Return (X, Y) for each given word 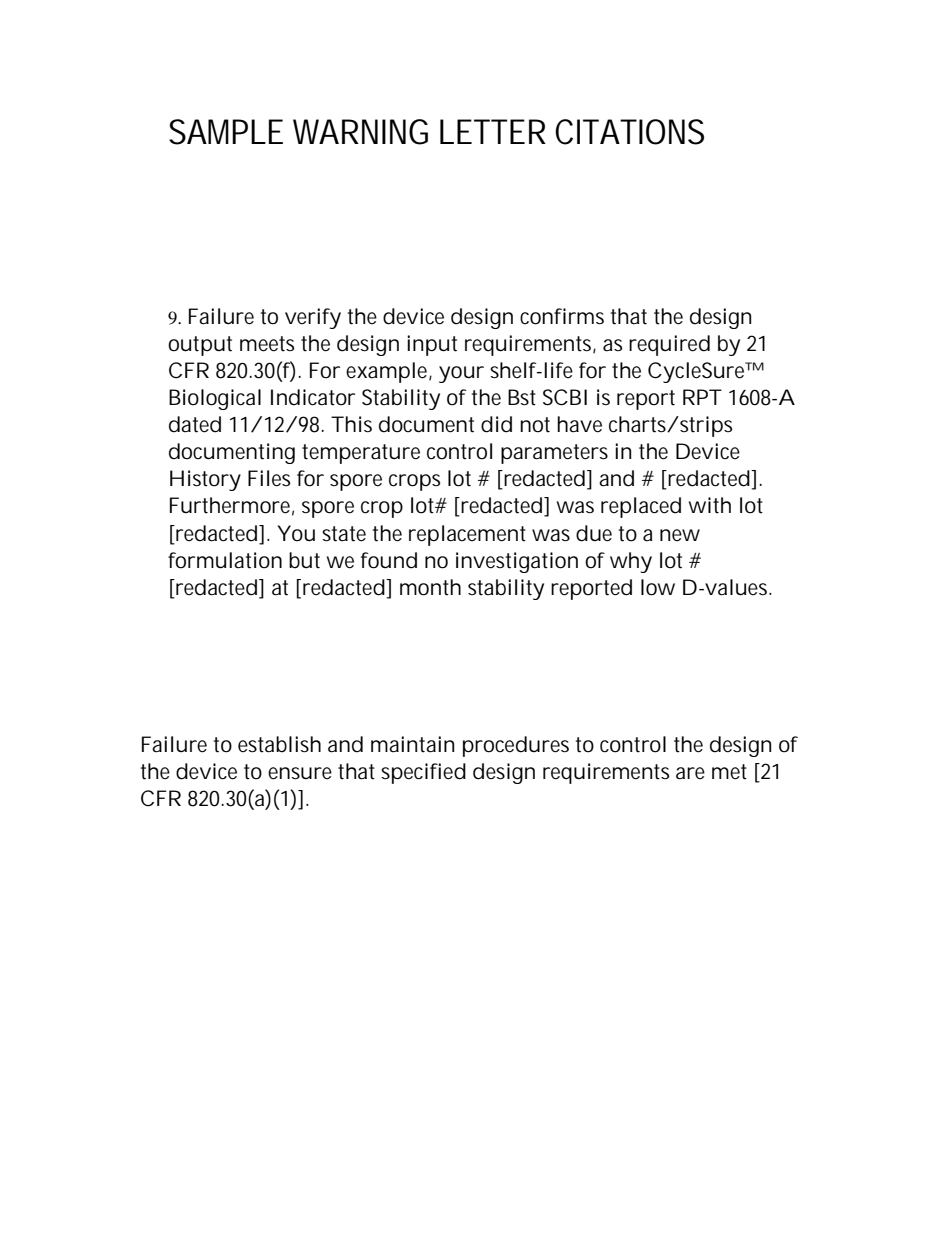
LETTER (493, 131)
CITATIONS (629, 132)
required (669, 345)
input (432, 345)
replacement (467, 535)
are (690, 773)
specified (423, 773)
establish (279, 744)
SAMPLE (226, 132)
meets (267, 344)
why (631, 562)
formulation (225, 560)
